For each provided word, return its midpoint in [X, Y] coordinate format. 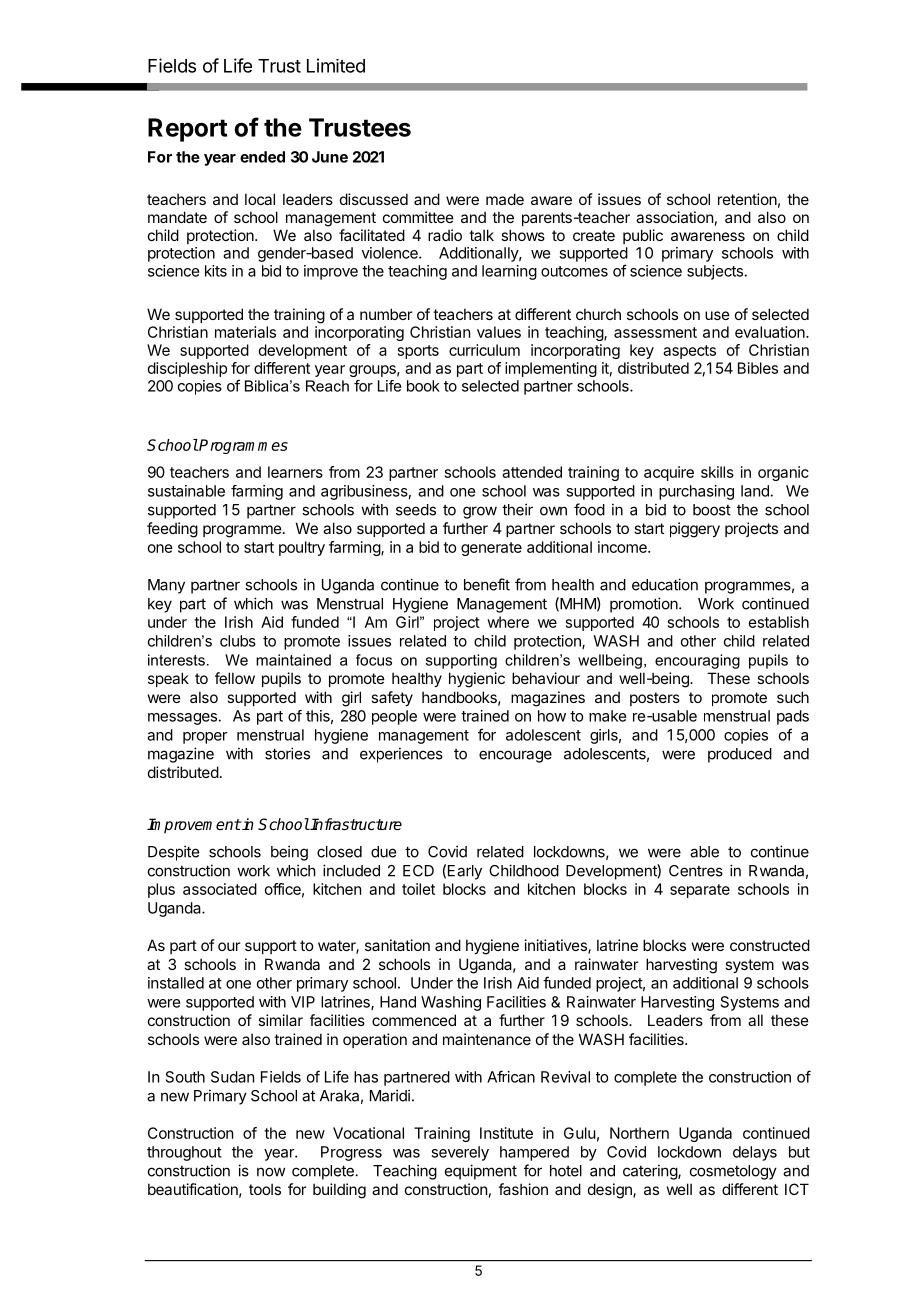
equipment [481, 1172]
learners [295, 472]
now [271, 1172]
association [674, 217]
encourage [515, 756]
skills [717, 472]
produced [740, 755]
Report [188, 130]
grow [480, 512]
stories [287, 753]
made [505, 199]
